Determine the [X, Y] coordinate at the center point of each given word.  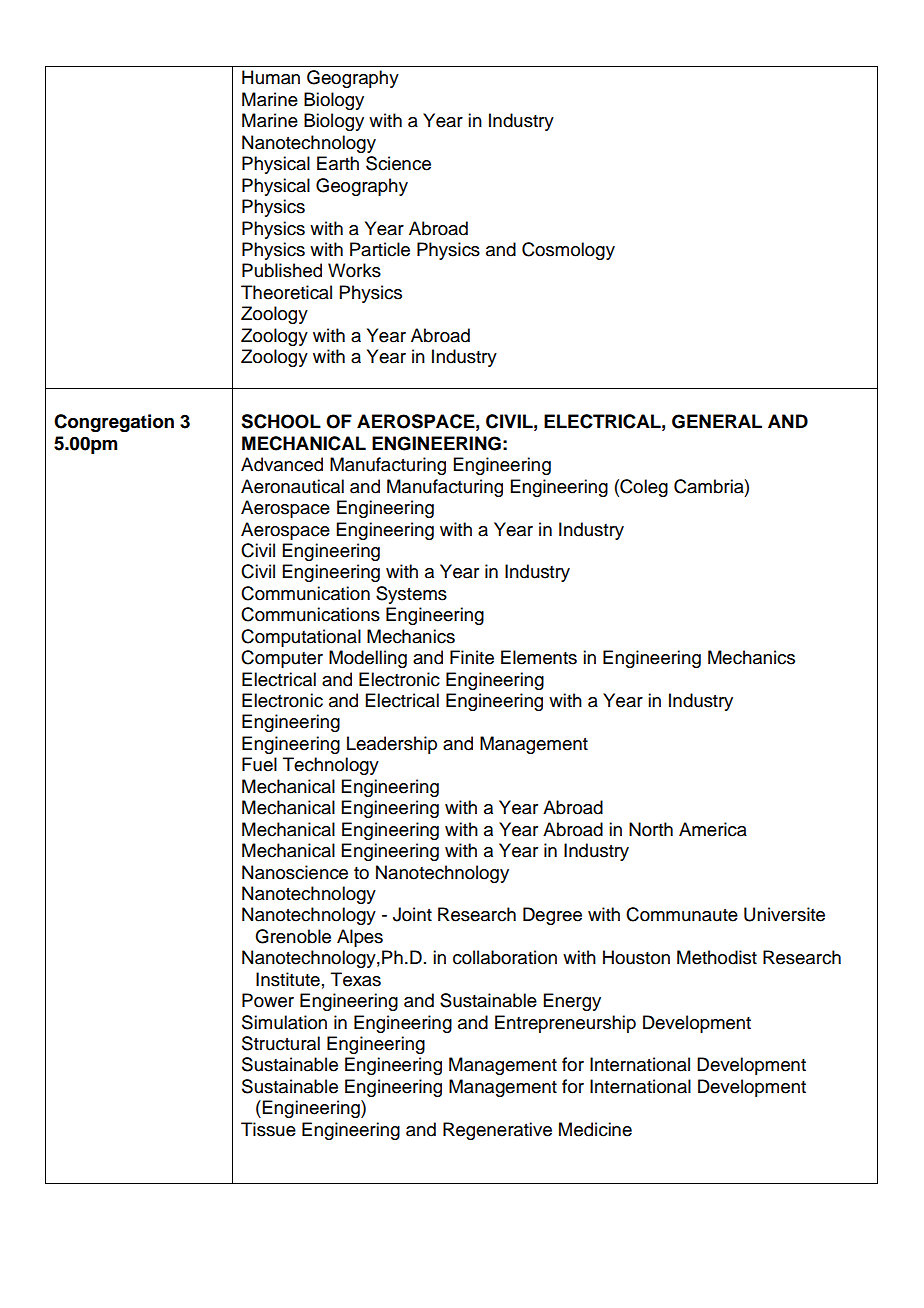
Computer [282, 659]
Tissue [268, 1129]
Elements [539, 657]
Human [271, 77]
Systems [411, 595]
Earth [338, 163]
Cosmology [568, 251]
